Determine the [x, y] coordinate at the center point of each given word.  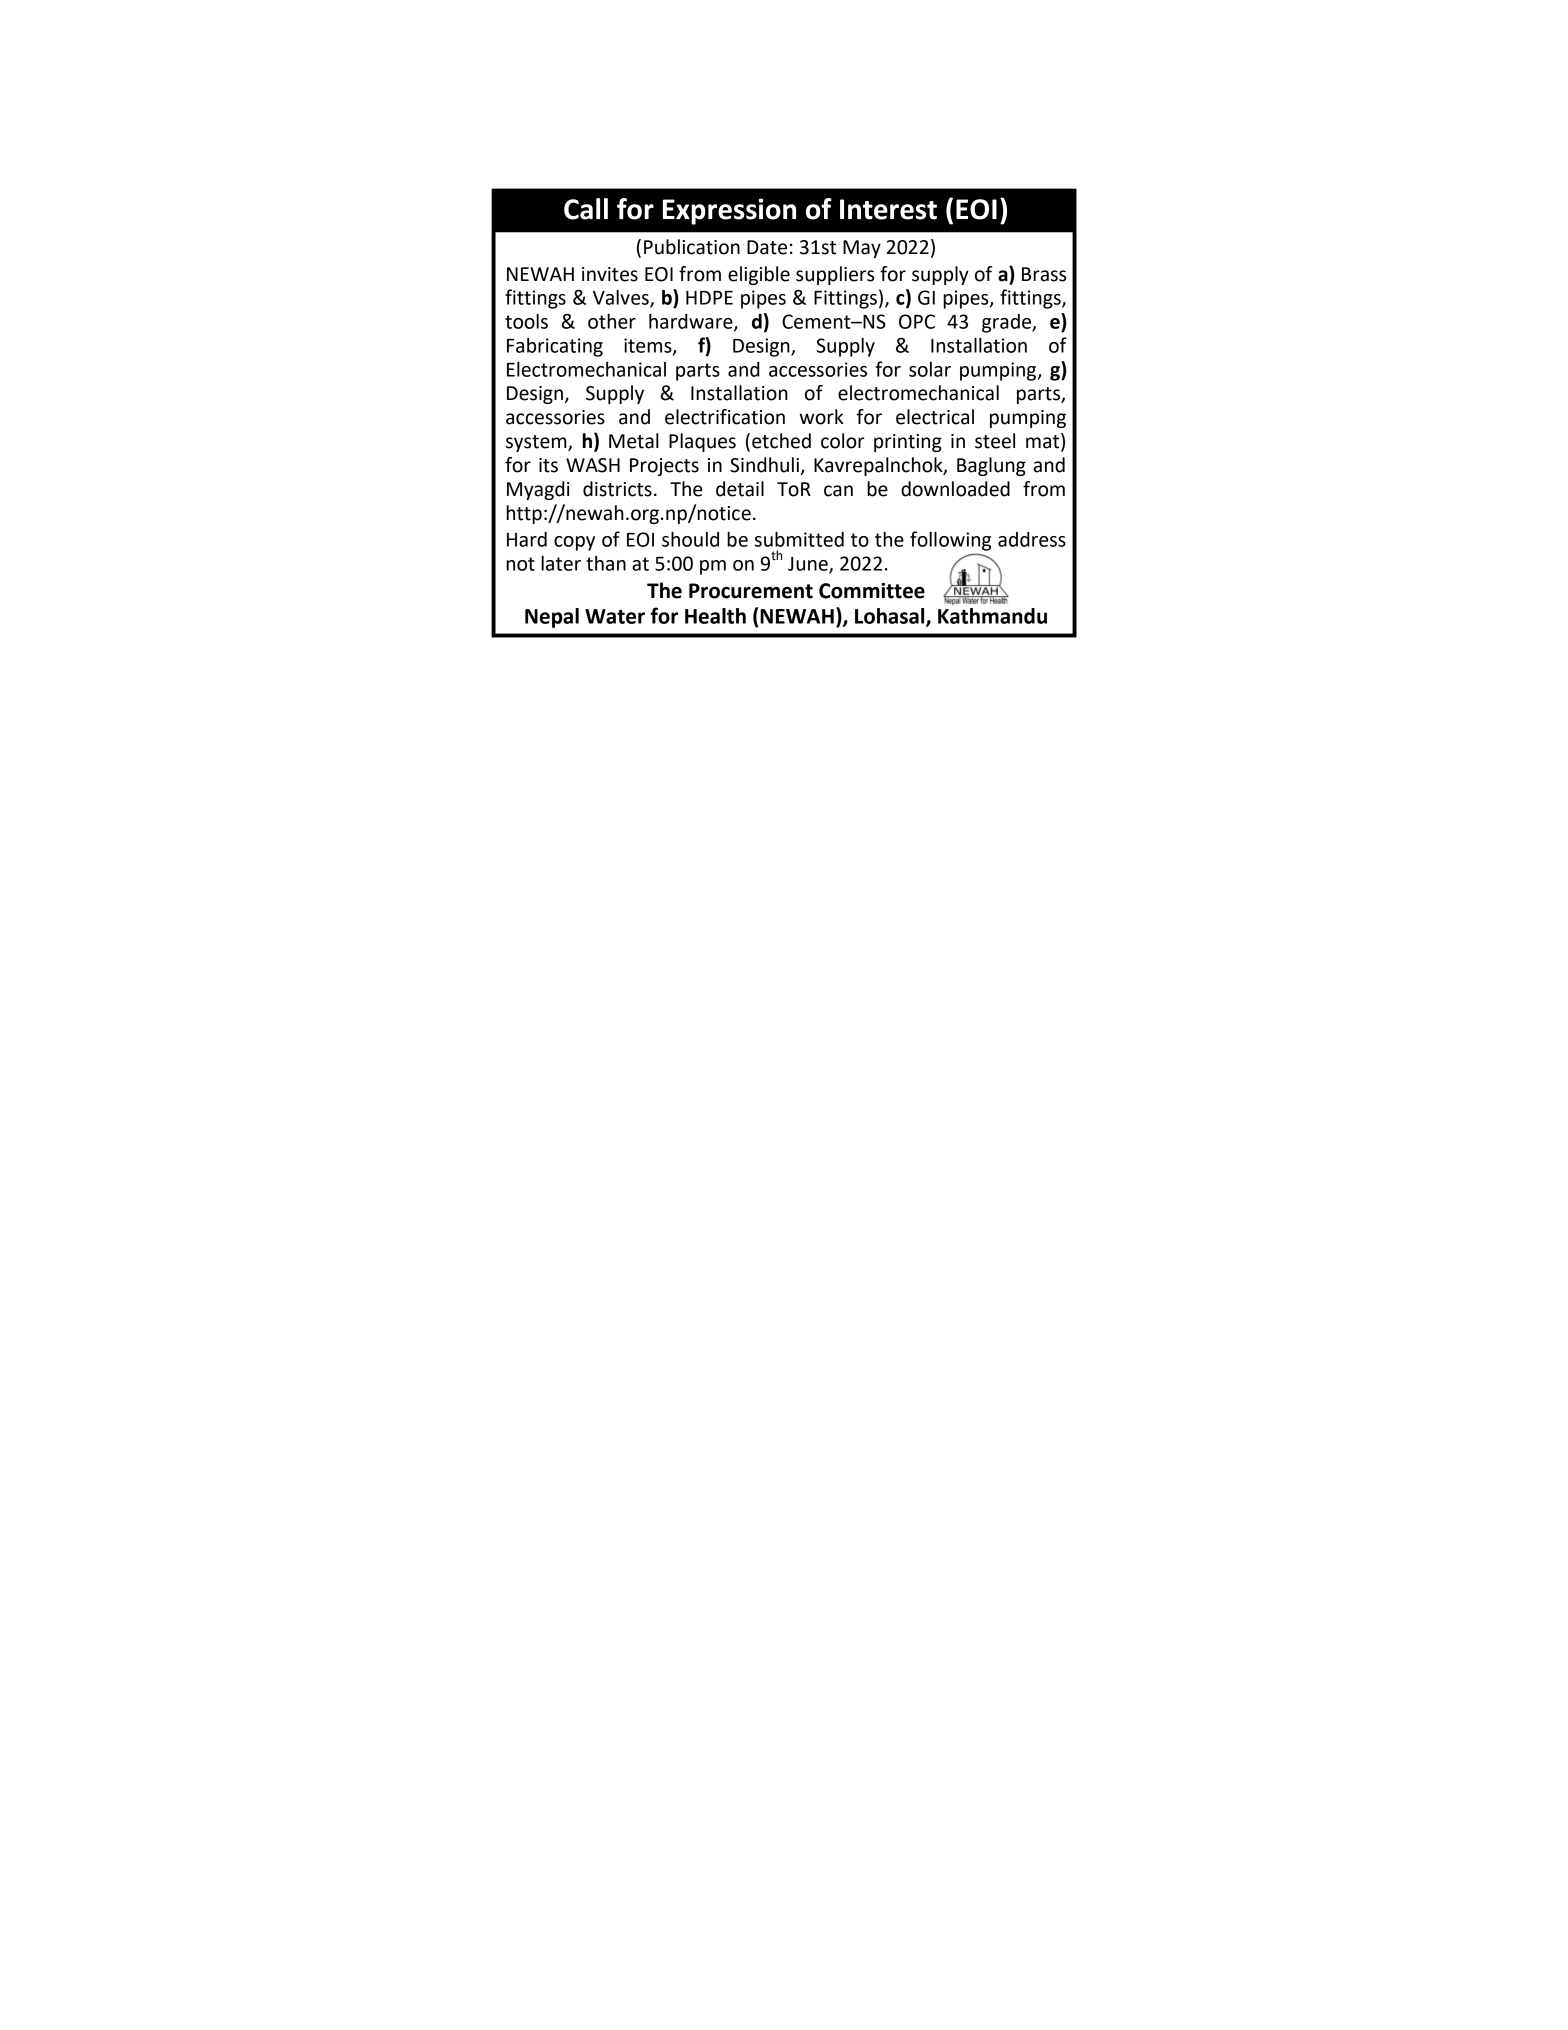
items [649, 346]
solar [930, 369]
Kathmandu [992, 616]
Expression [729, 211]
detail [740, 489]
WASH [593, 465]
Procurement [751, 591]
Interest [888, 209]
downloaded [955, 489]
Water [615, 616]
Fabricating [555, 347]
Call [586, 209]
